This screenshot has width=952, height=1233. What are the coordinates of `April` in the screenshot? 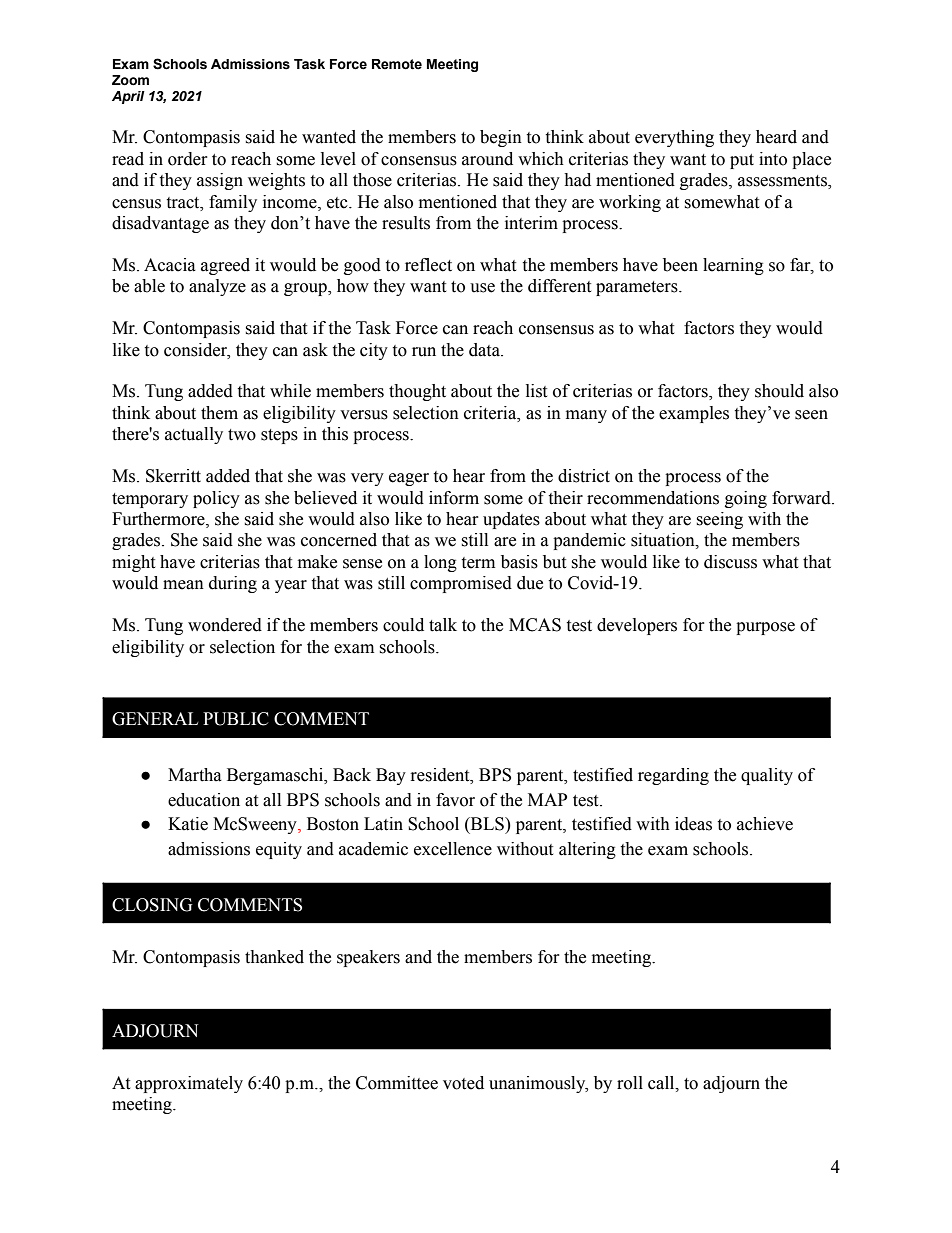 It's located at (128, 97).
